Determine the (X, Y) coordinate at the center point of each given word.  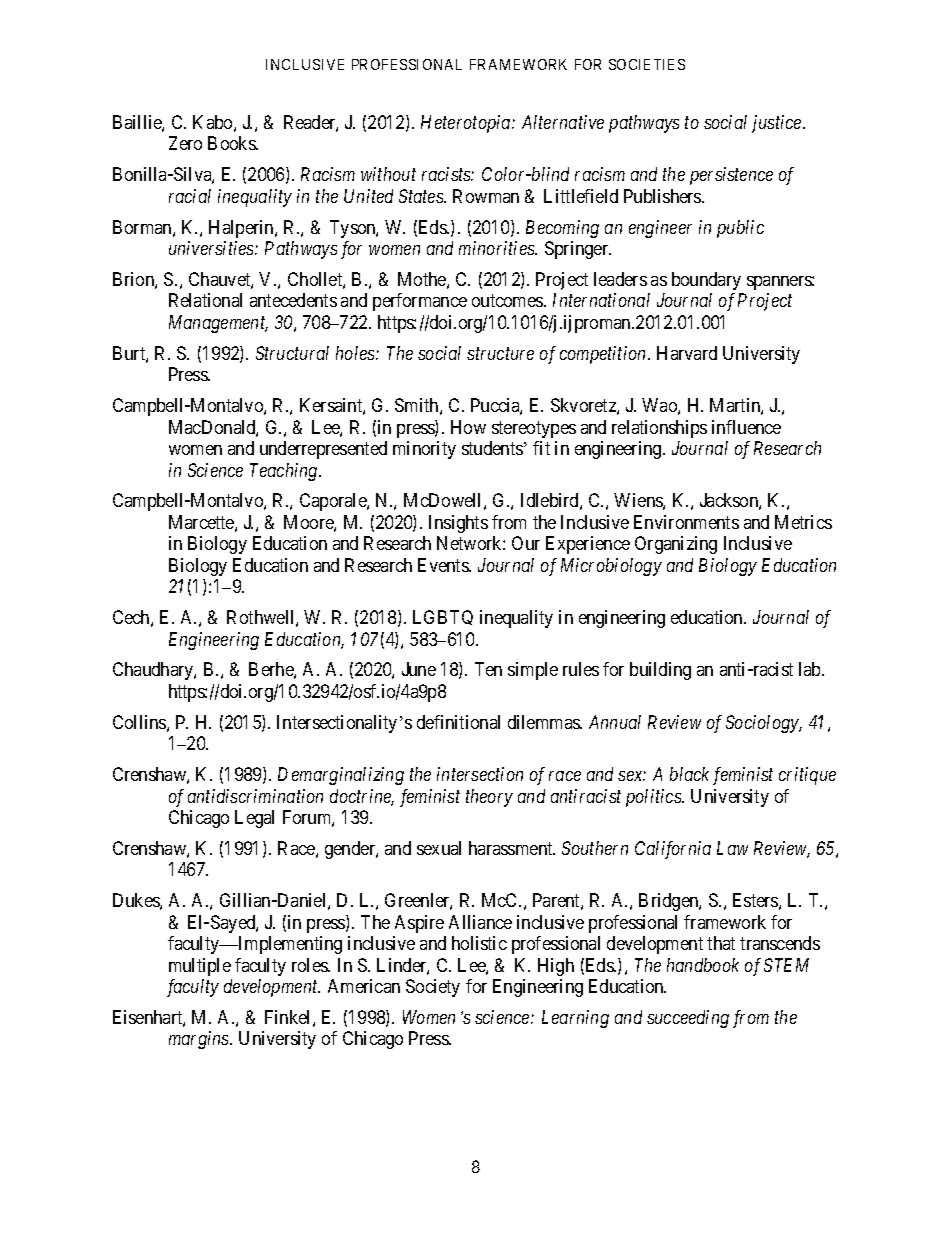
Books (232, 143)
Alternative (563, 122)
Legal (254, 819)
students (492, 448)
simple (533, 671)
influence (746, 427)
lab (811, 669)
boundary (706, 281)
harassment (512, 848)
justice (778, 124)
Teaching (285, 472)
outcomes (508, 301)
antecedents (293, 300)
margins (200, 1040)
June (419, 669)
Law (732, 848)
